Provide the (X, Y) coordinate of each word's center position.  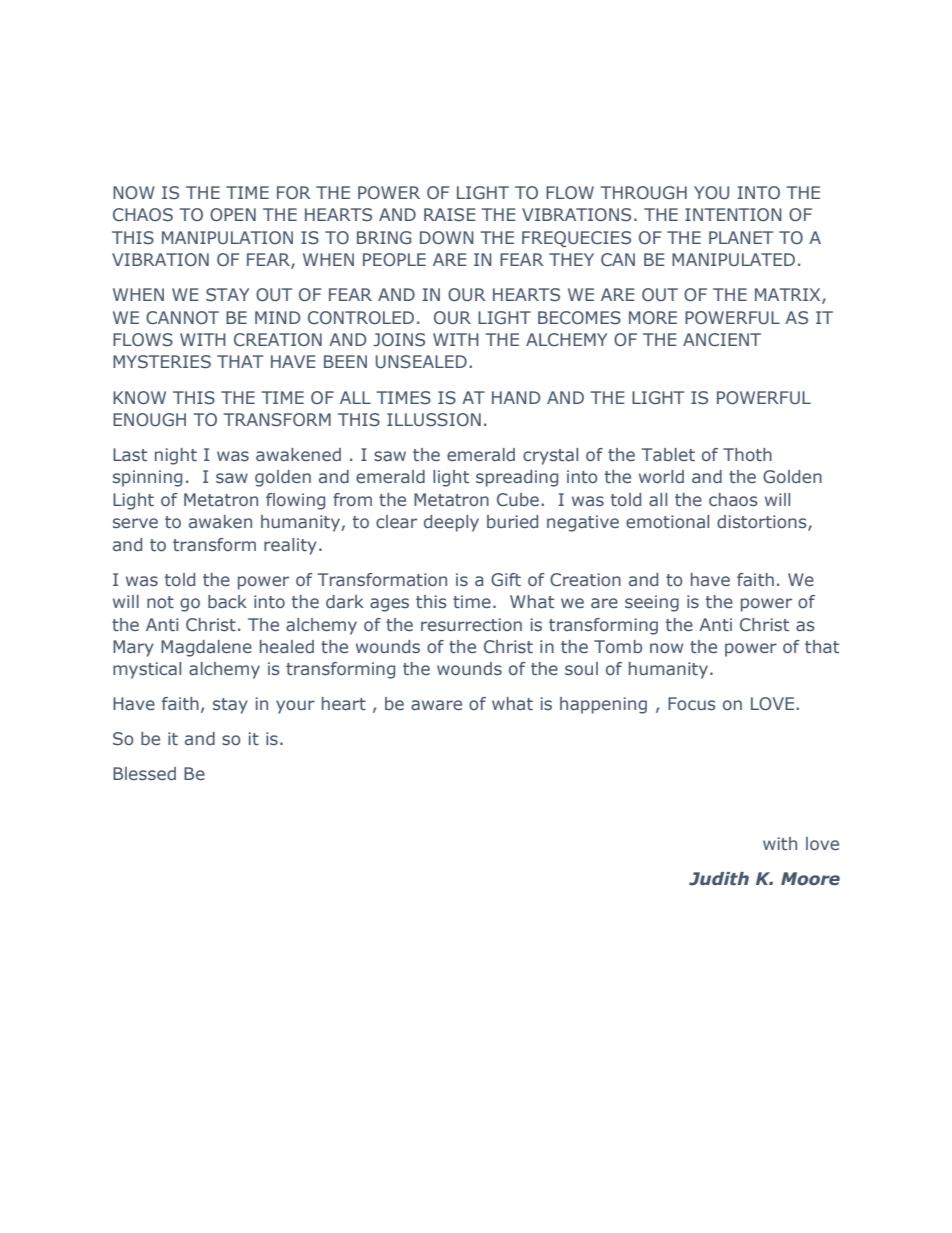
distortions (763, 523)
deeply (451, 523)
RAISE (450, 214)
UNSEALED (421, 362)
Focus (692, 703)
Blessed (144, 773)
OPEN (233, 214)
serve (135, 523)
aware (436, 705)
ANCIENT (722, 339)
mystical (147, 670)
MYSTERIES (162, 362)
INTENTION (733, 214)
